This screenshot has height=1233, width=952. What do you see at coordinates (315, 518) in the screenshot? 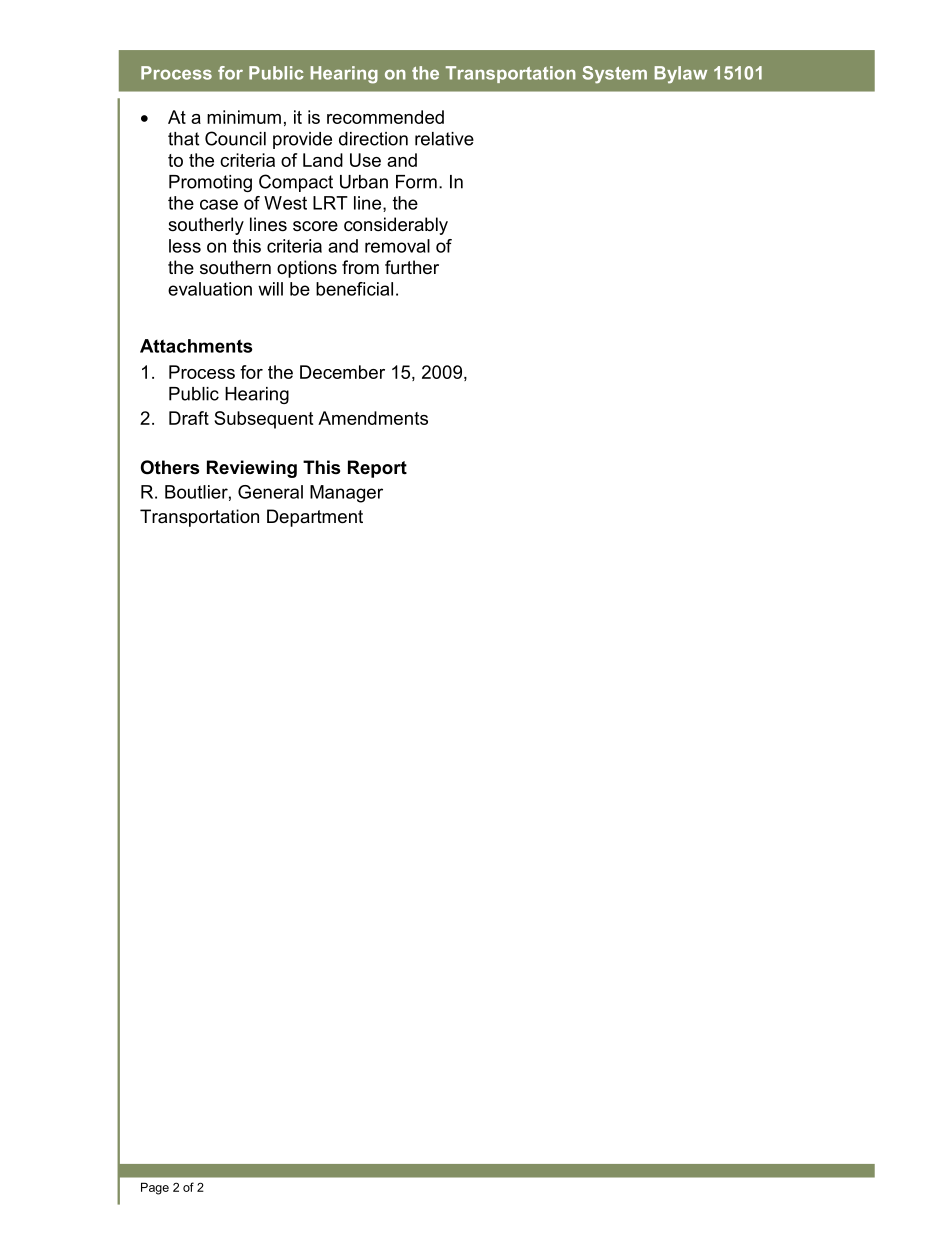
I see `Department` at bounding box center [315, 518].
